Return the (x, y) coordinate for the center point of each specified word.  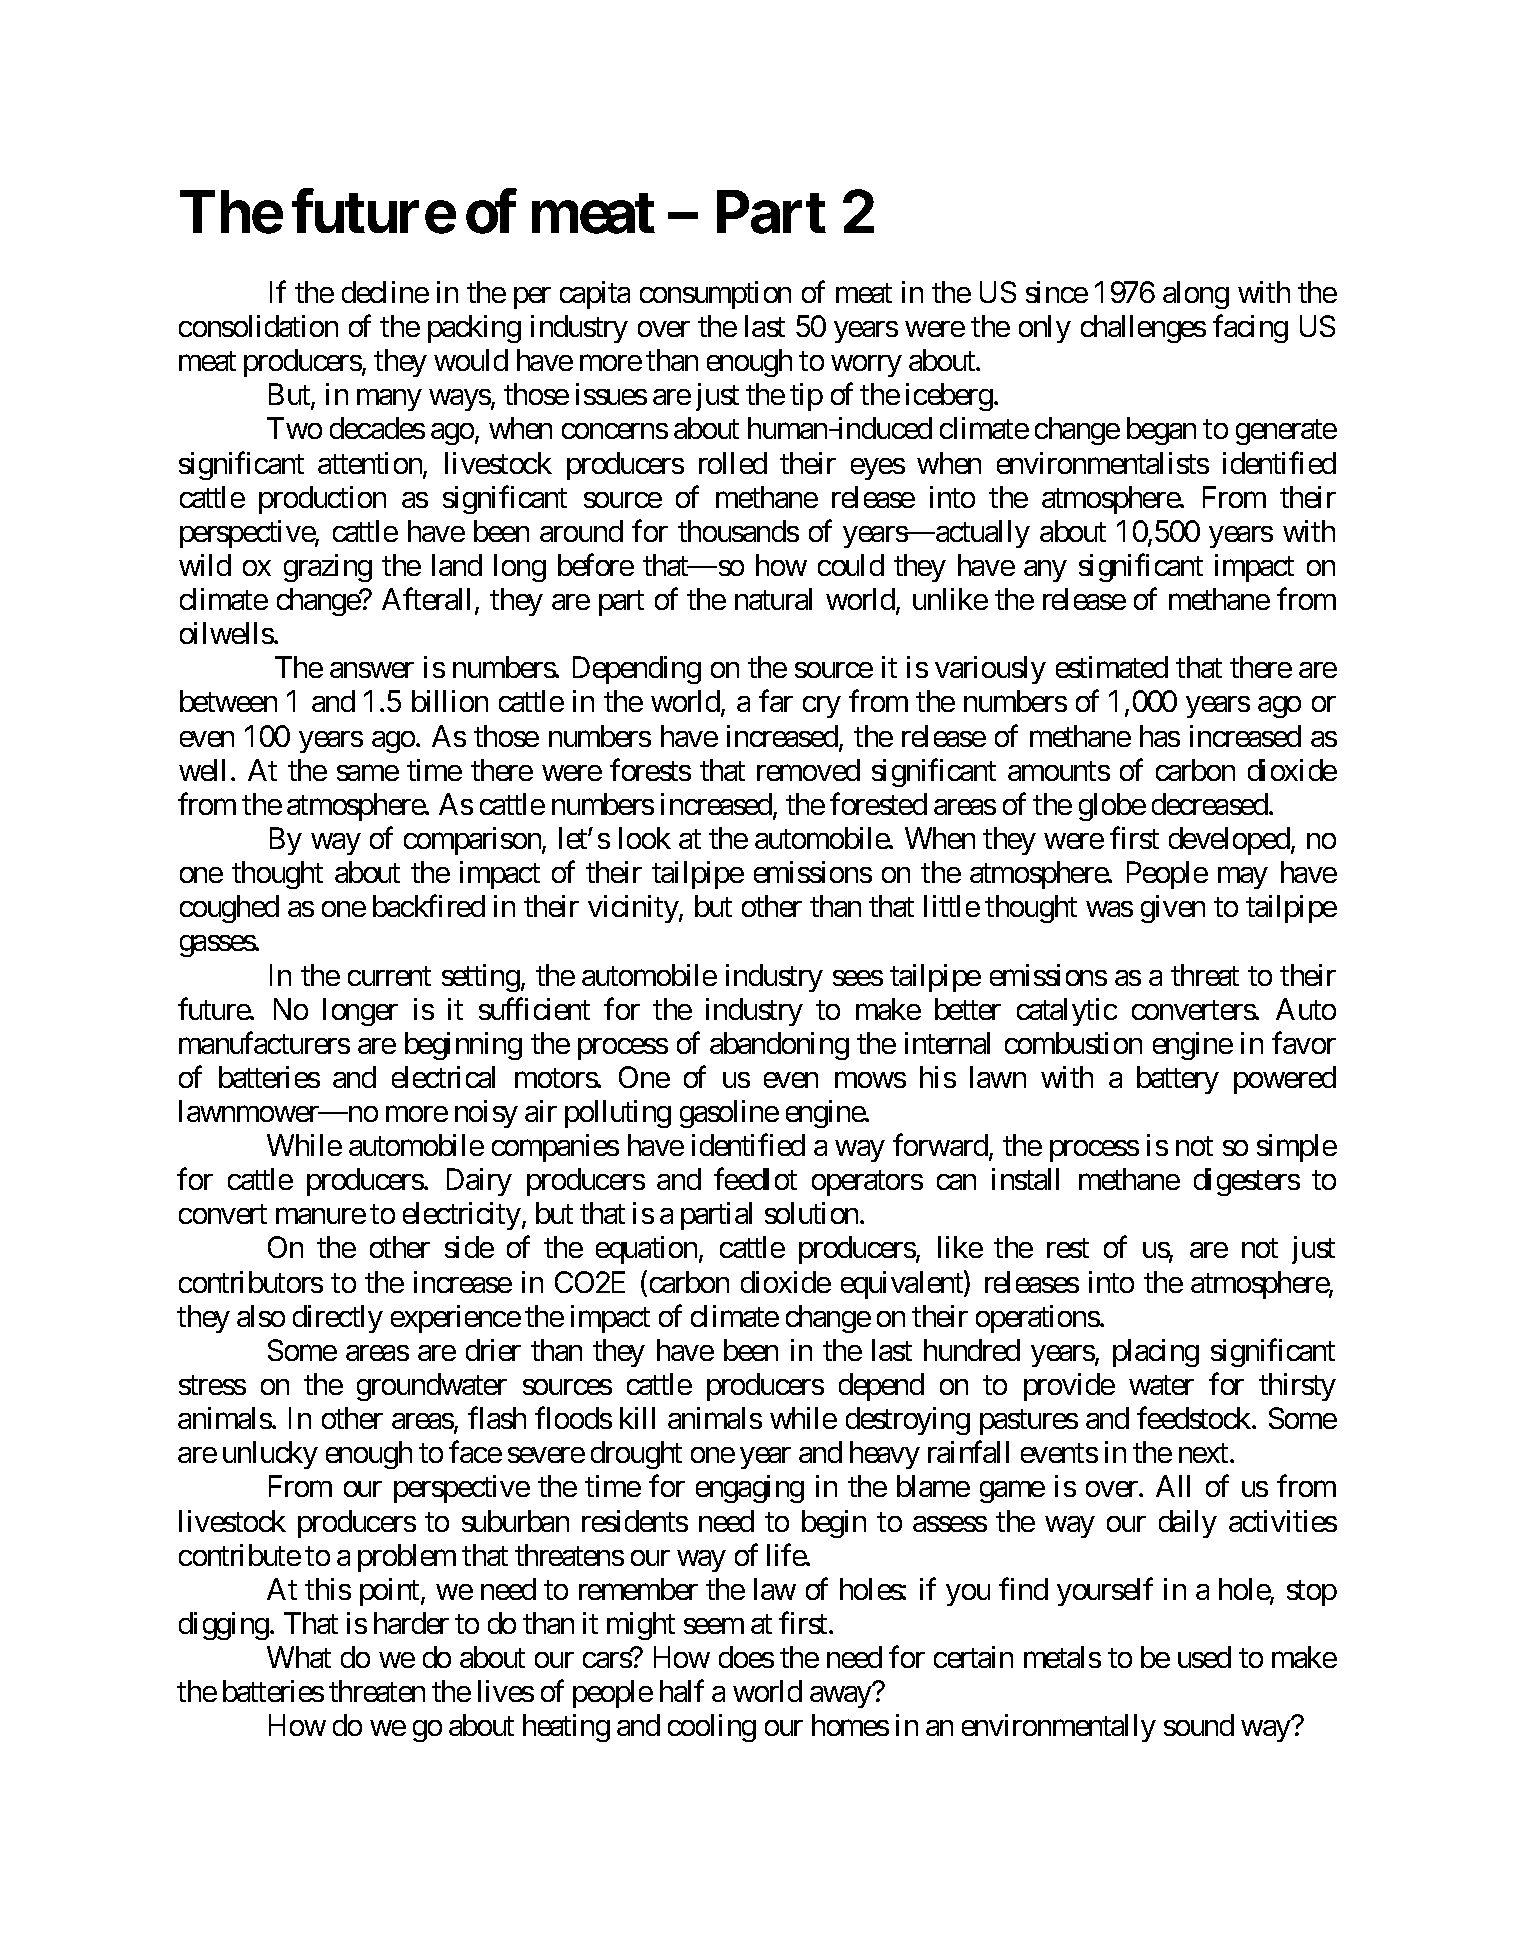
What (299, 1657)
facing (1250, 329)
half (682, 1691)
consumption (715, 295)
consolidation (258, 326)
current (389, 976)
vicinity (634, 909)
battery (1178, 1080)
